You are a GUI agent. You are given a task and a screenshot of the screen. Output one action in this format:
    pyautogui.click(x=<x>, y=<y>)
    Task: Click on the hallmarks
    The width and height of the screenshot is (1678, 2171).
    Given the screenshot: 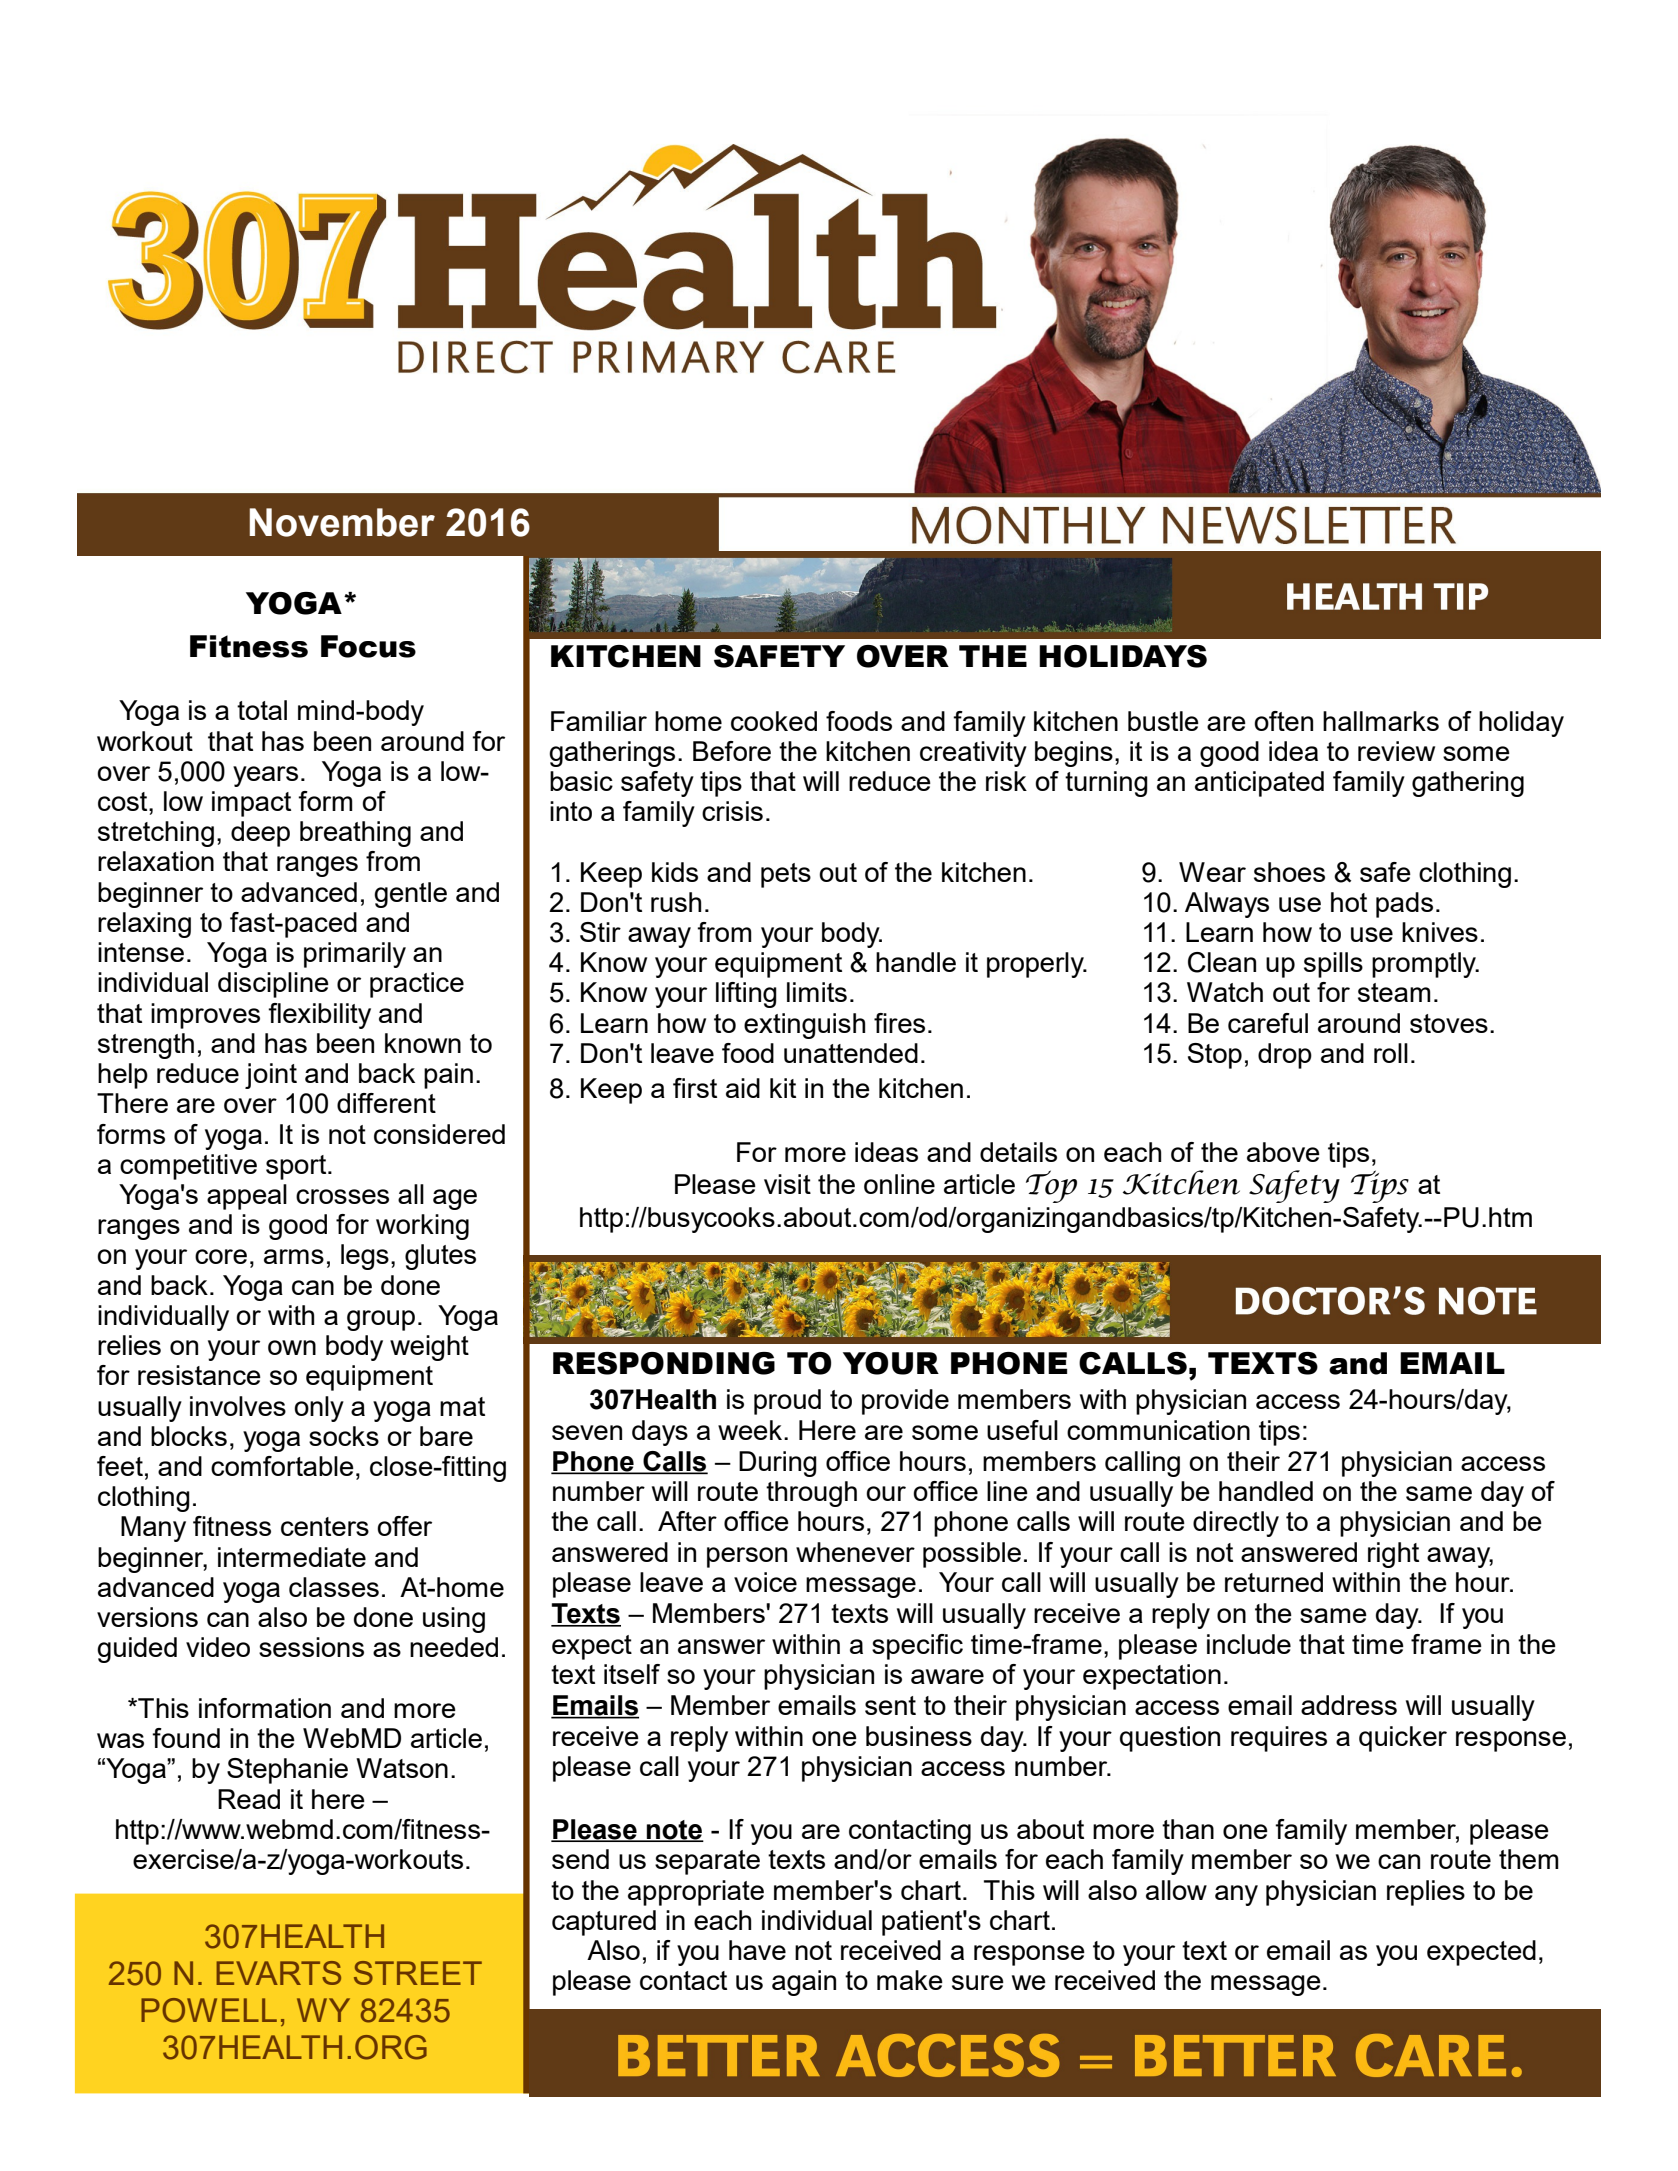 What is the action you would take?
    pyautogui.click(x=1381, y=721)
